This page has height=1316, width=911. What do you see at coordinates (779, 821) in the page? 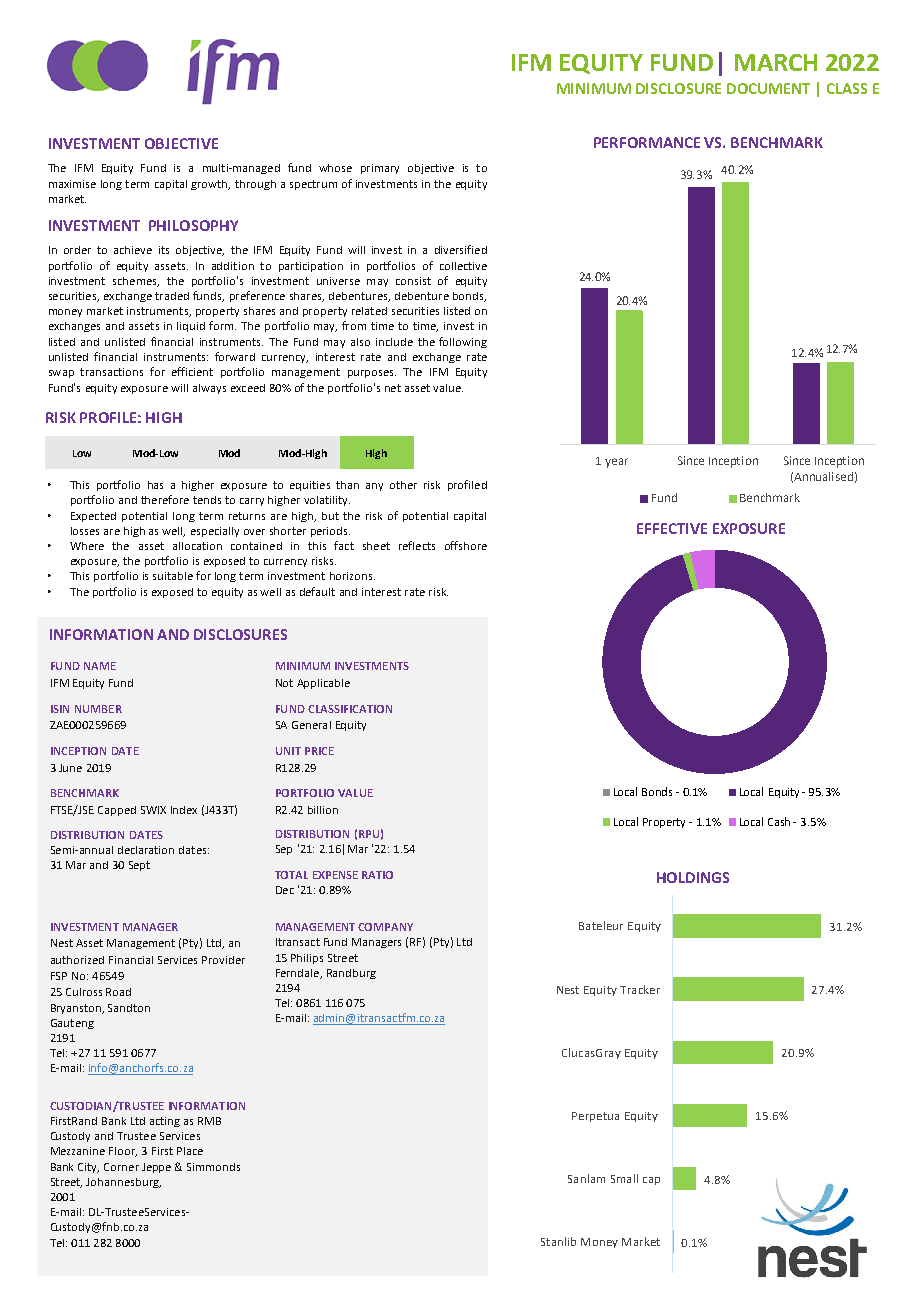
I see `Cash` at bounding box center [779, 821].
